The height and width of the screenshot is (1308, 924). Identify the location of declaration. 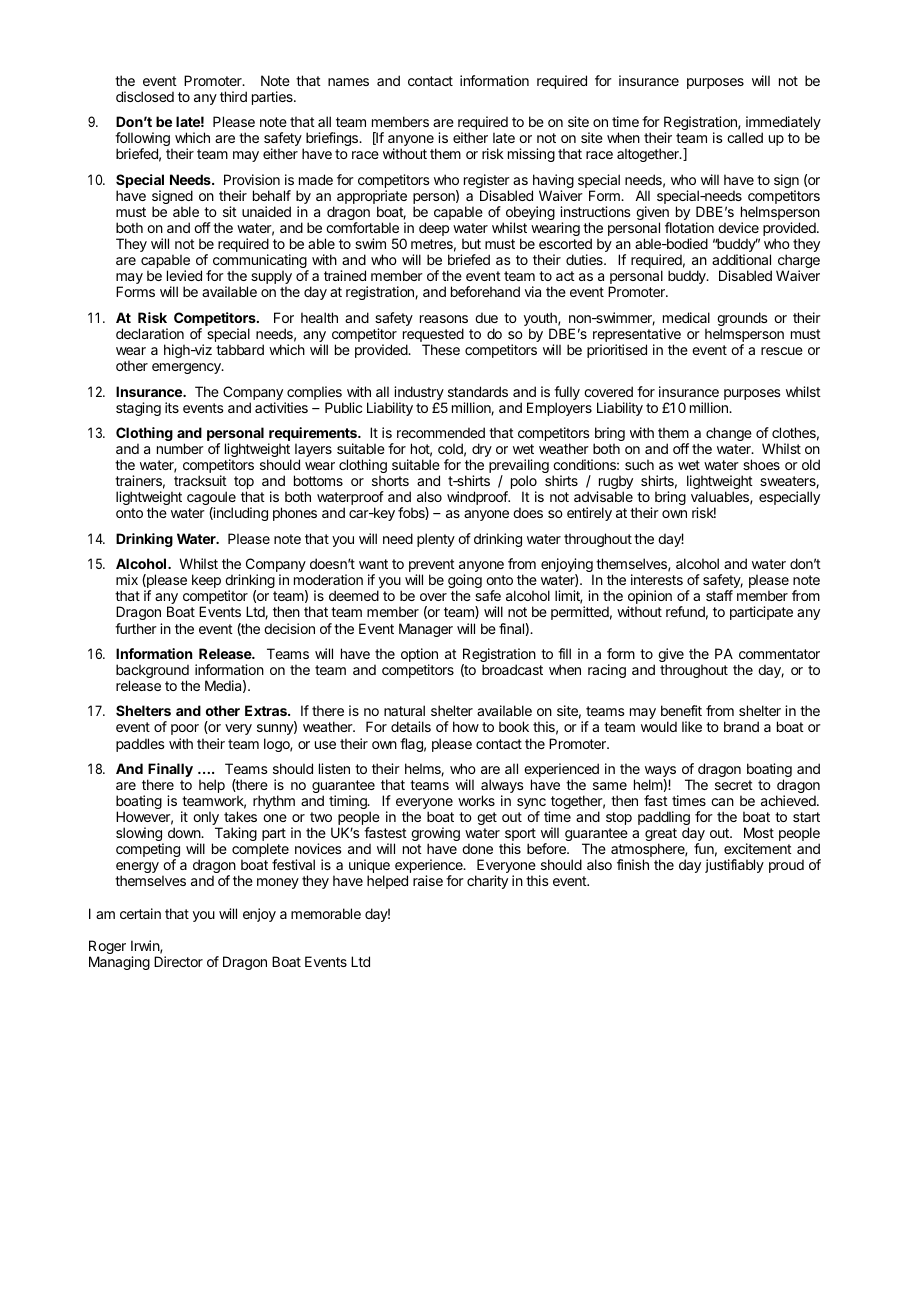
(150, 333).
